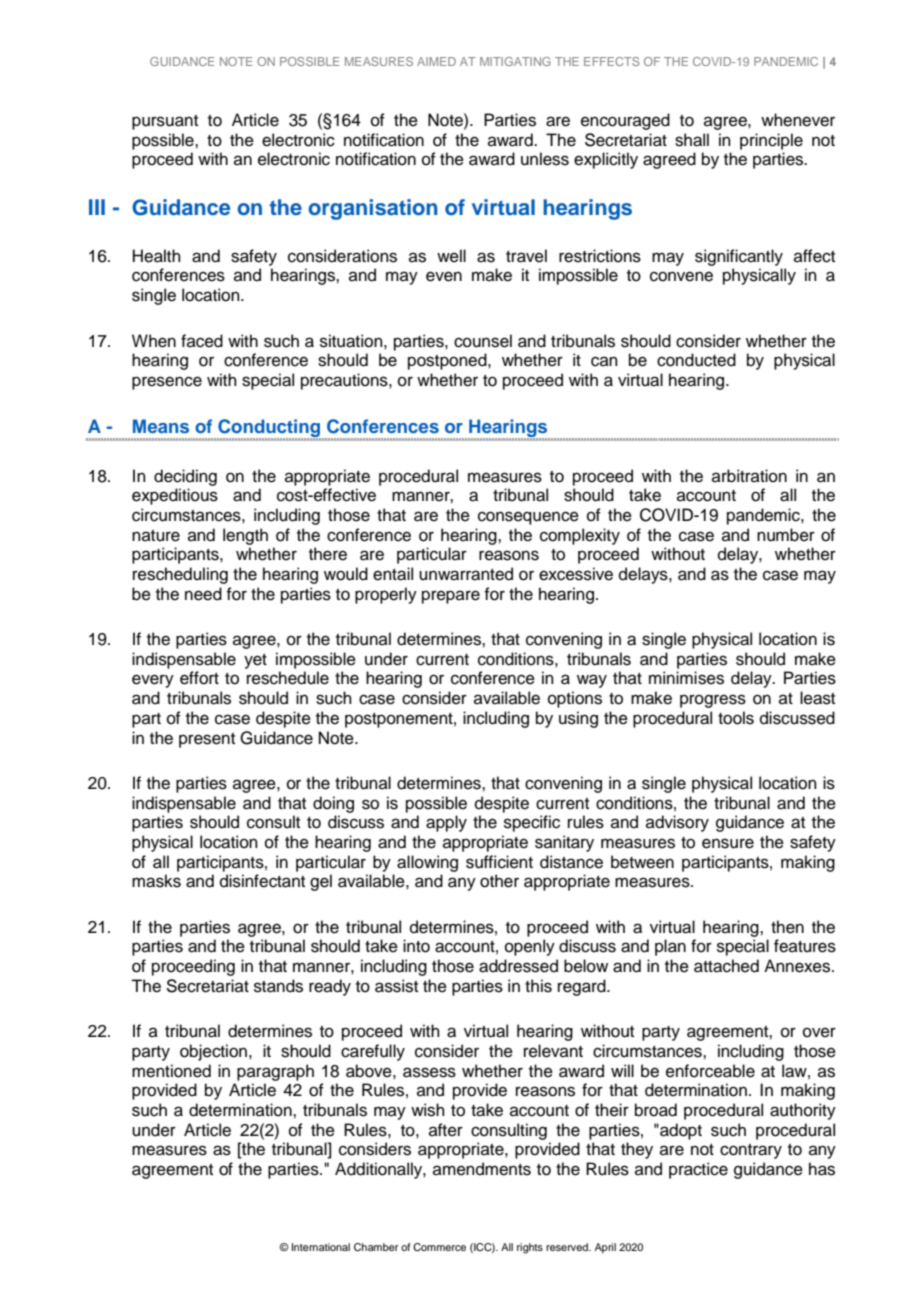  What do you see at coordinates (439, 1247) in the page?
I see `Commerce` at bounding box center [439, 1247].
